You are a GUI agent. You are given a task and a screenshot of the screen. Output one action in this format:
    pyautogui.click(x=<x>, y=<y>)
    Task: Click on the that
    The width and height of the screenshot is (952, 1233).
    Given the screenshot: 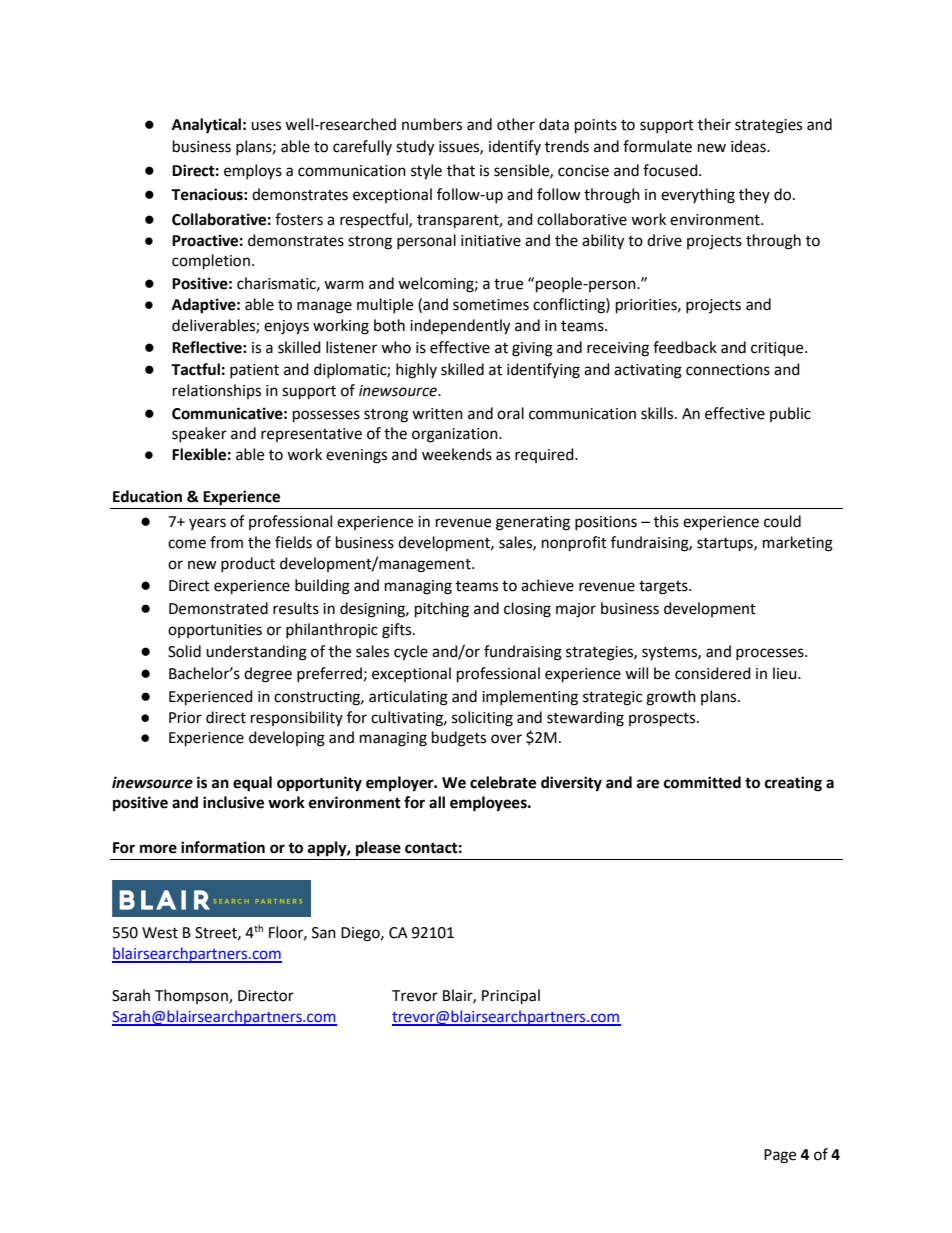 What is the action you would take?
    pyautogui.click(x=461, y=170)
